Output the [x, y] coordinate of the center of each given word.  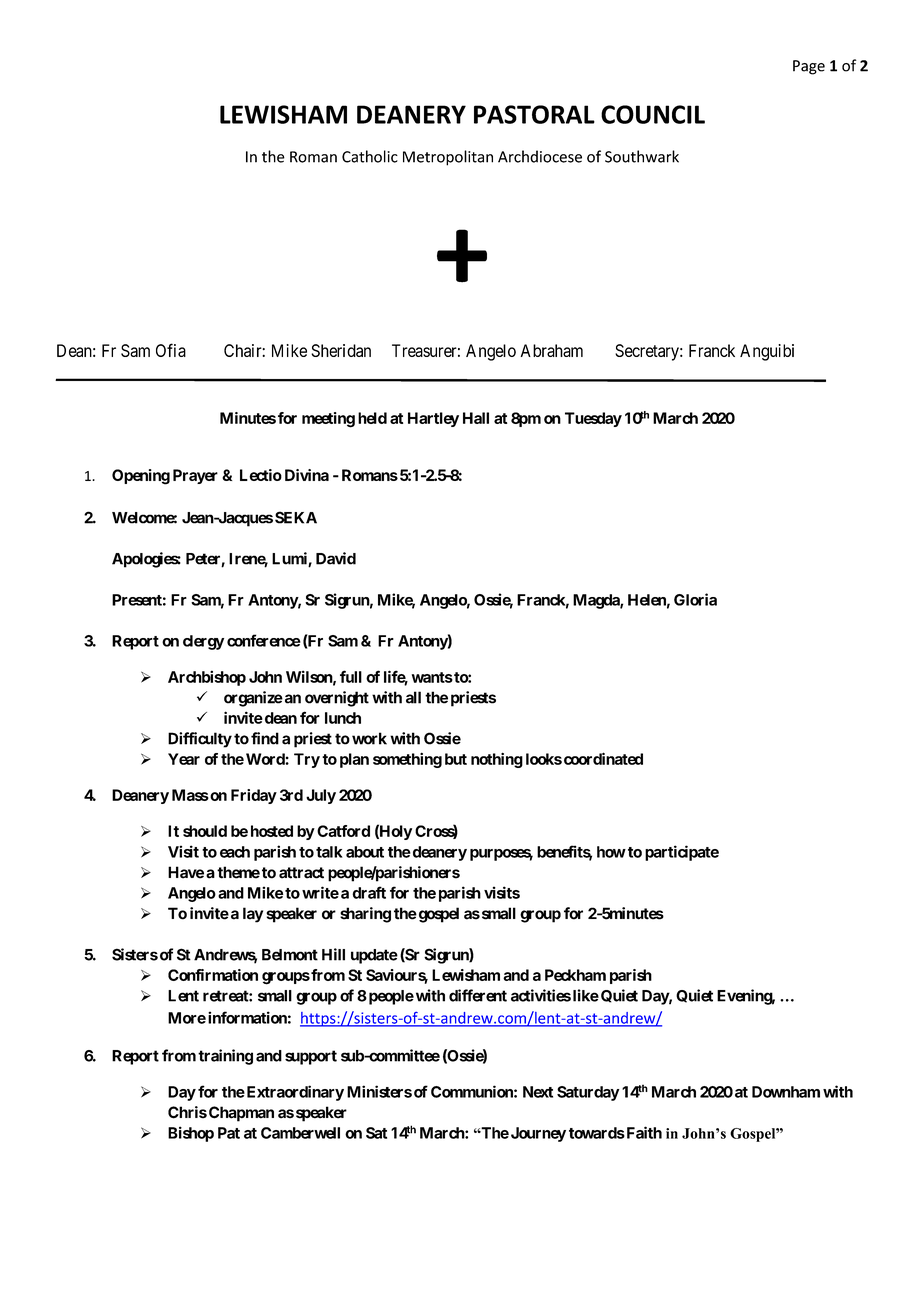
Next [538, 1092]
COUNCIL [653, 114]
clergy [203, 642]
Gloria [695, 599]
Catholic [370, 156]
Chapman [241, 1114]
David [336, 558]
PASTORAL [534, 114]
